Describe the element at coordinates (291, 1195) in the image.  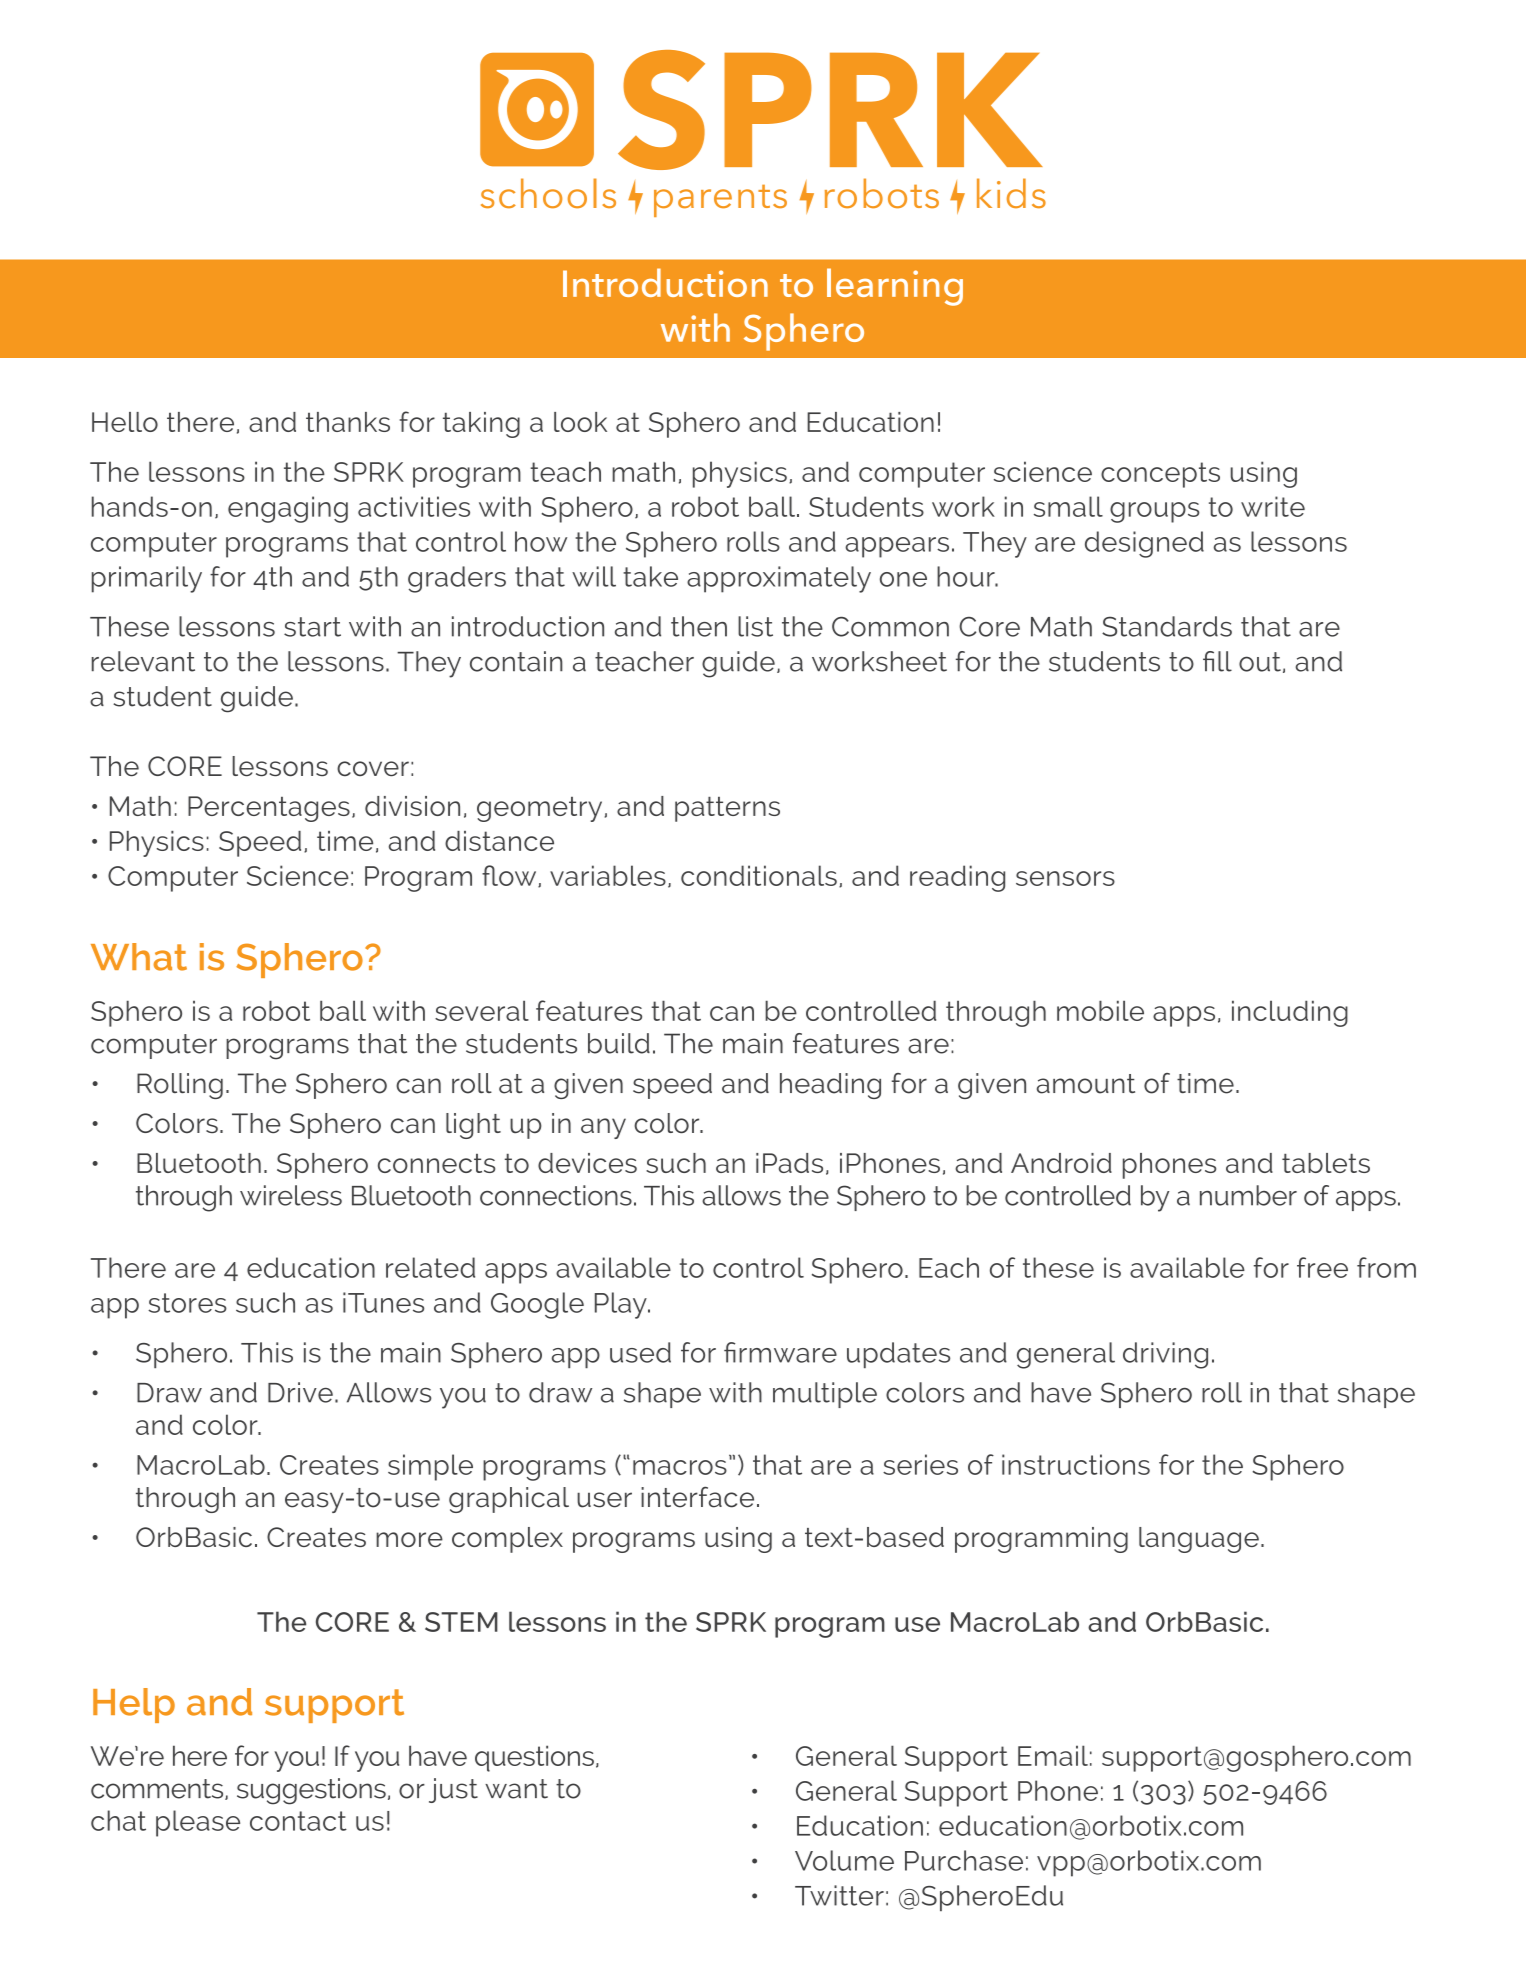
I see `wireless` at that location.
